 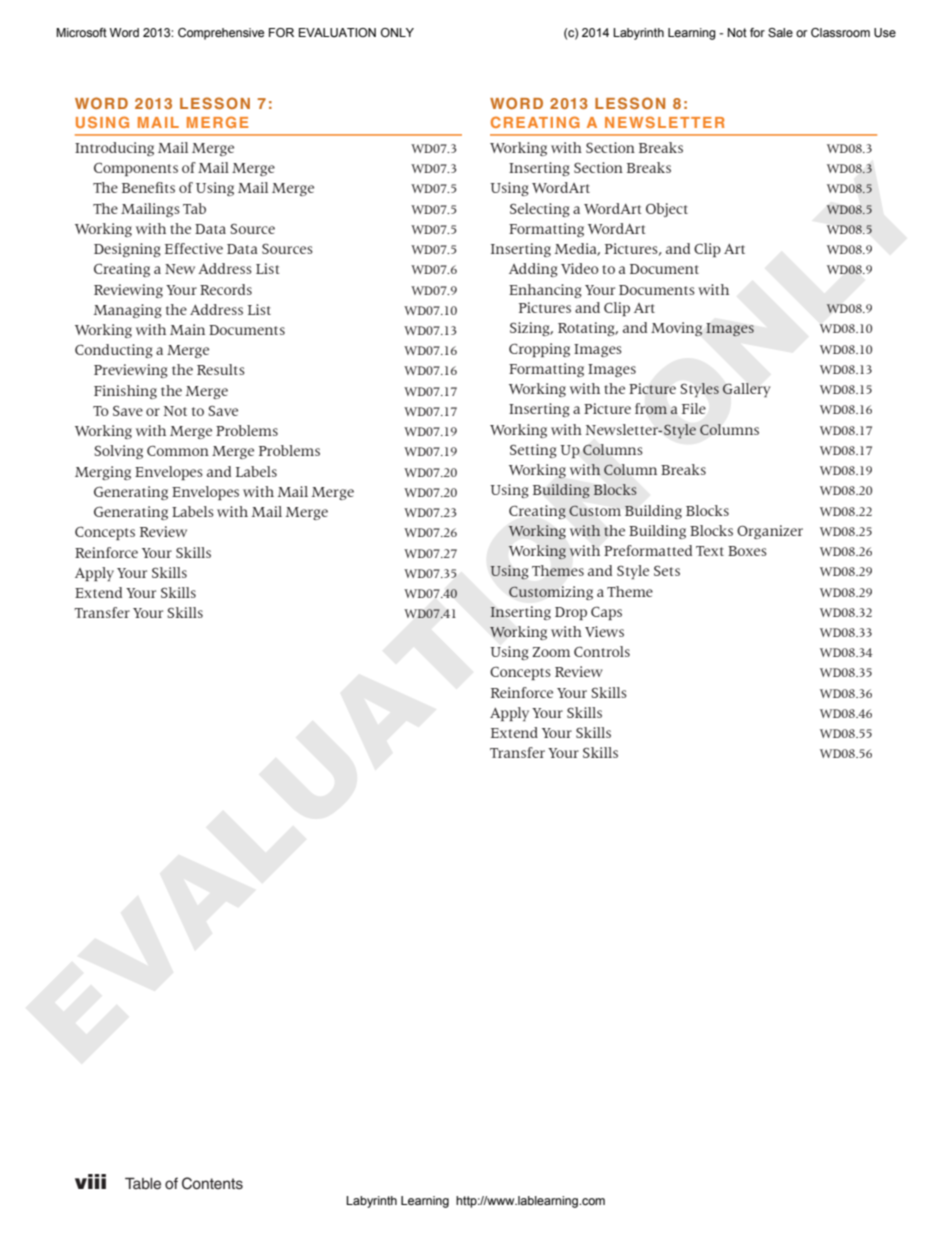 I want to click on Main, so click(x=187, y=329).
